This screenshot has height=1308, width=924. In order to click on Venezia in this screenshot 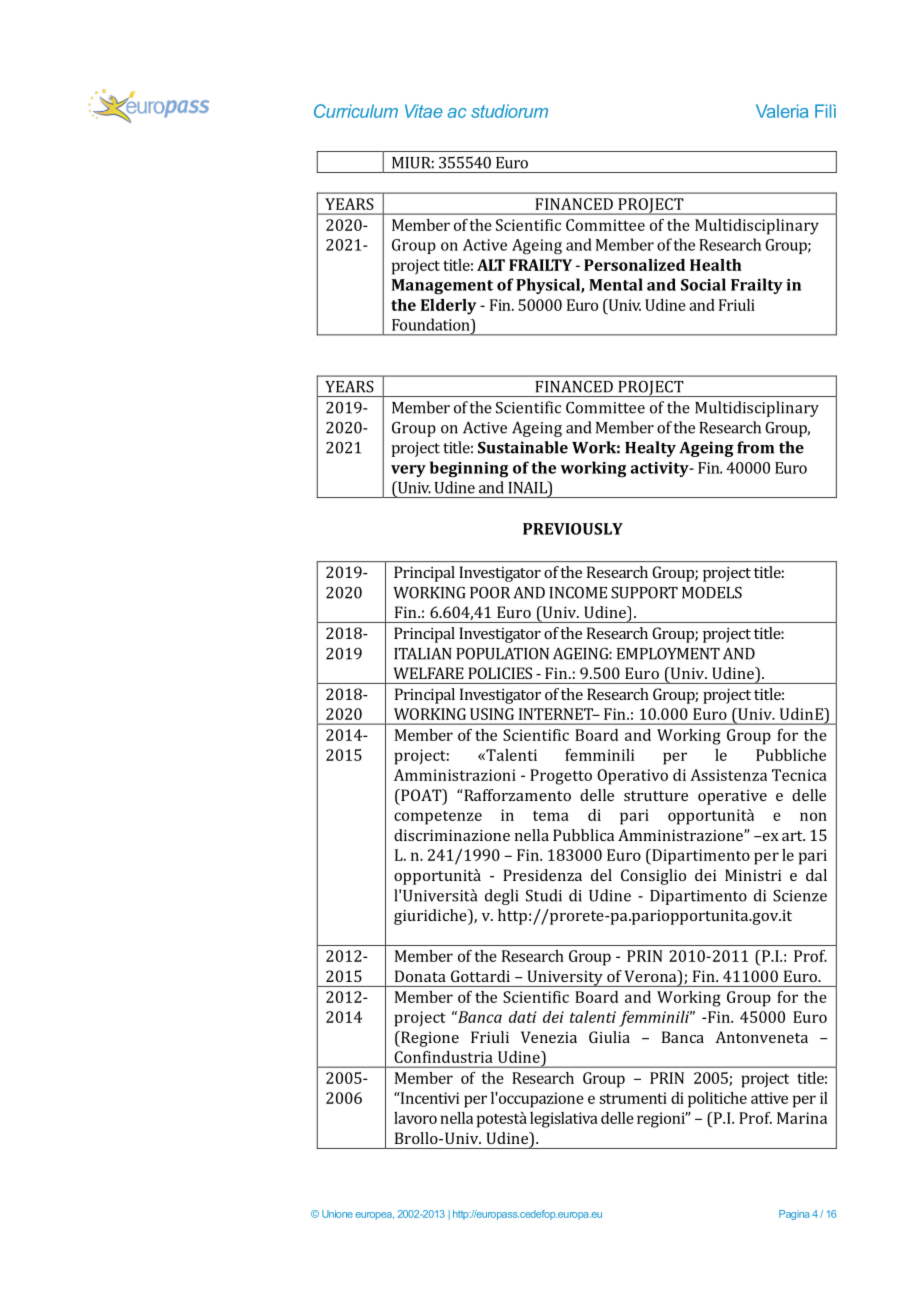, I will do `click(549, 1037)`.
